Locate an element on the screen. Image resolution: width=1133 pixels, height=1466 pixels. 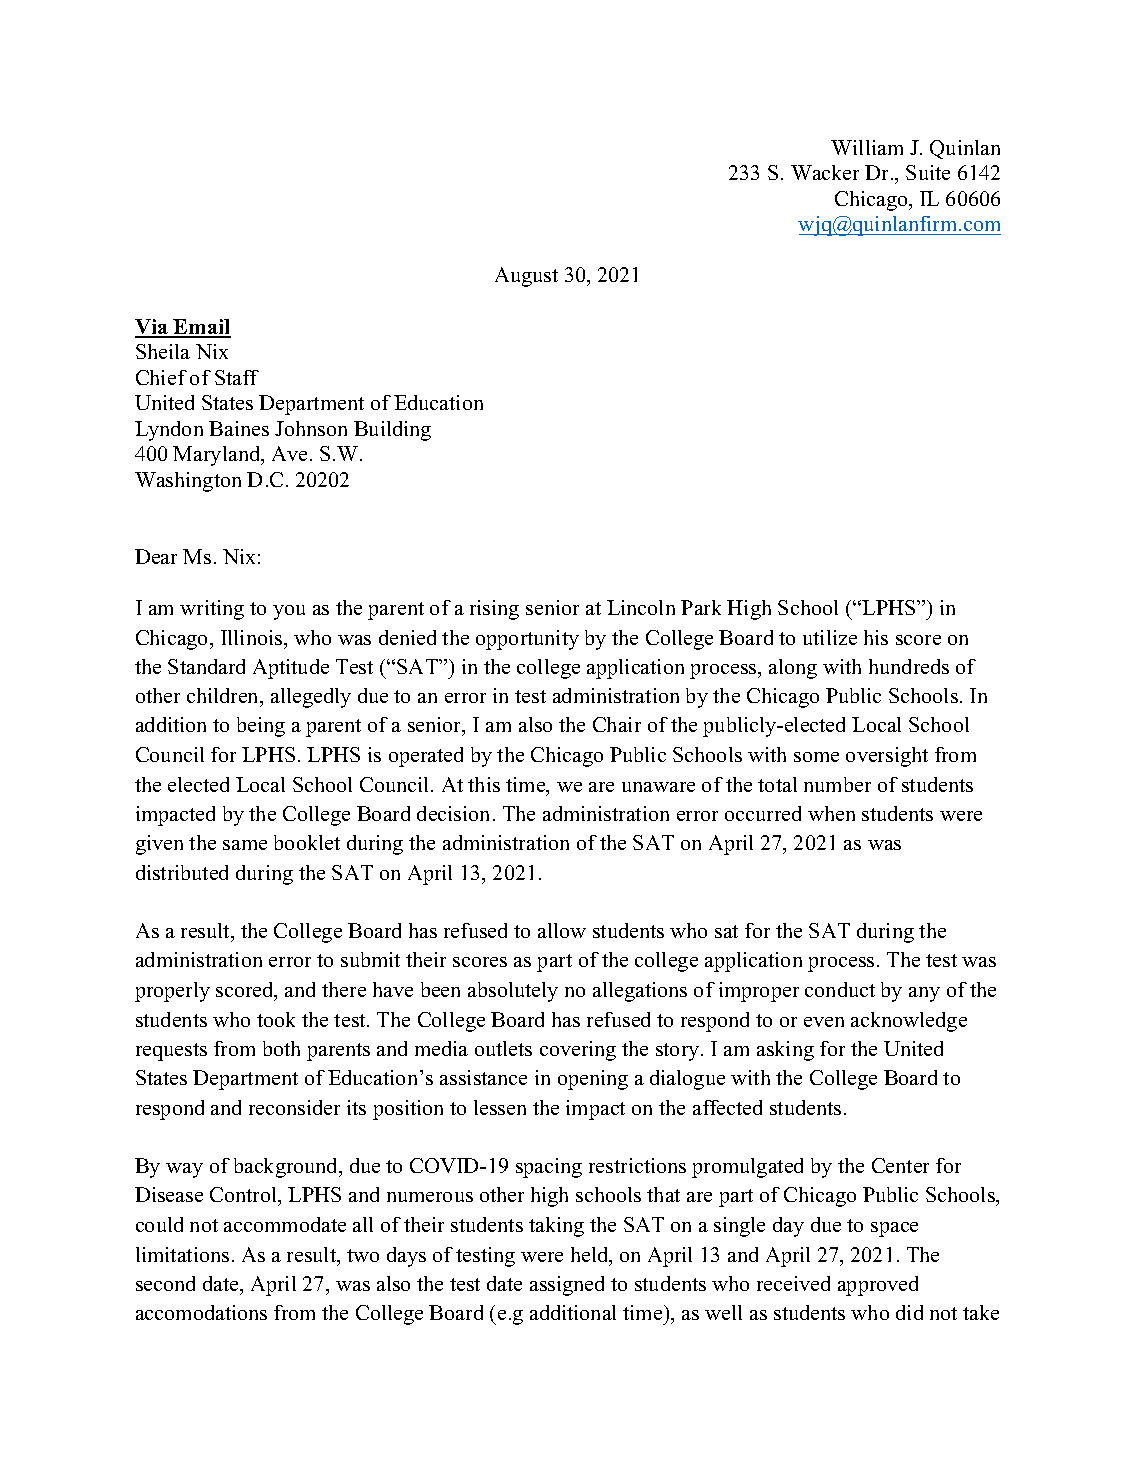
Suite is located at coordinates (928, 172).
